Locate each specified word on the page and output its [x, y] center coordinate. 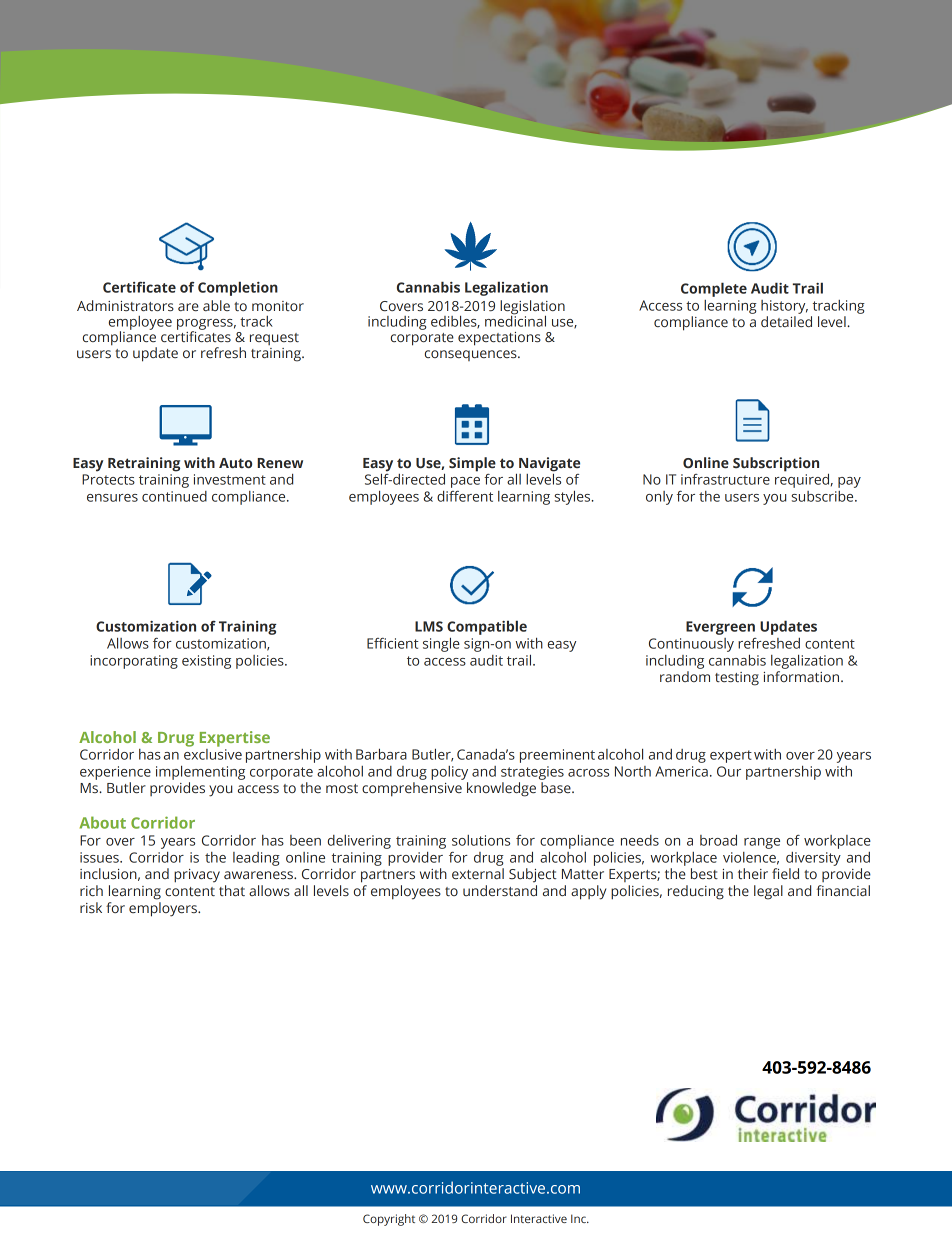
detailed [786, 321]
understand [500, 890]
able [216, 305]
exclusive [213, 753]
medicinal [515, 320]
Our [729, 771]
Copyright [389, 1220]
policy [449, 773]
